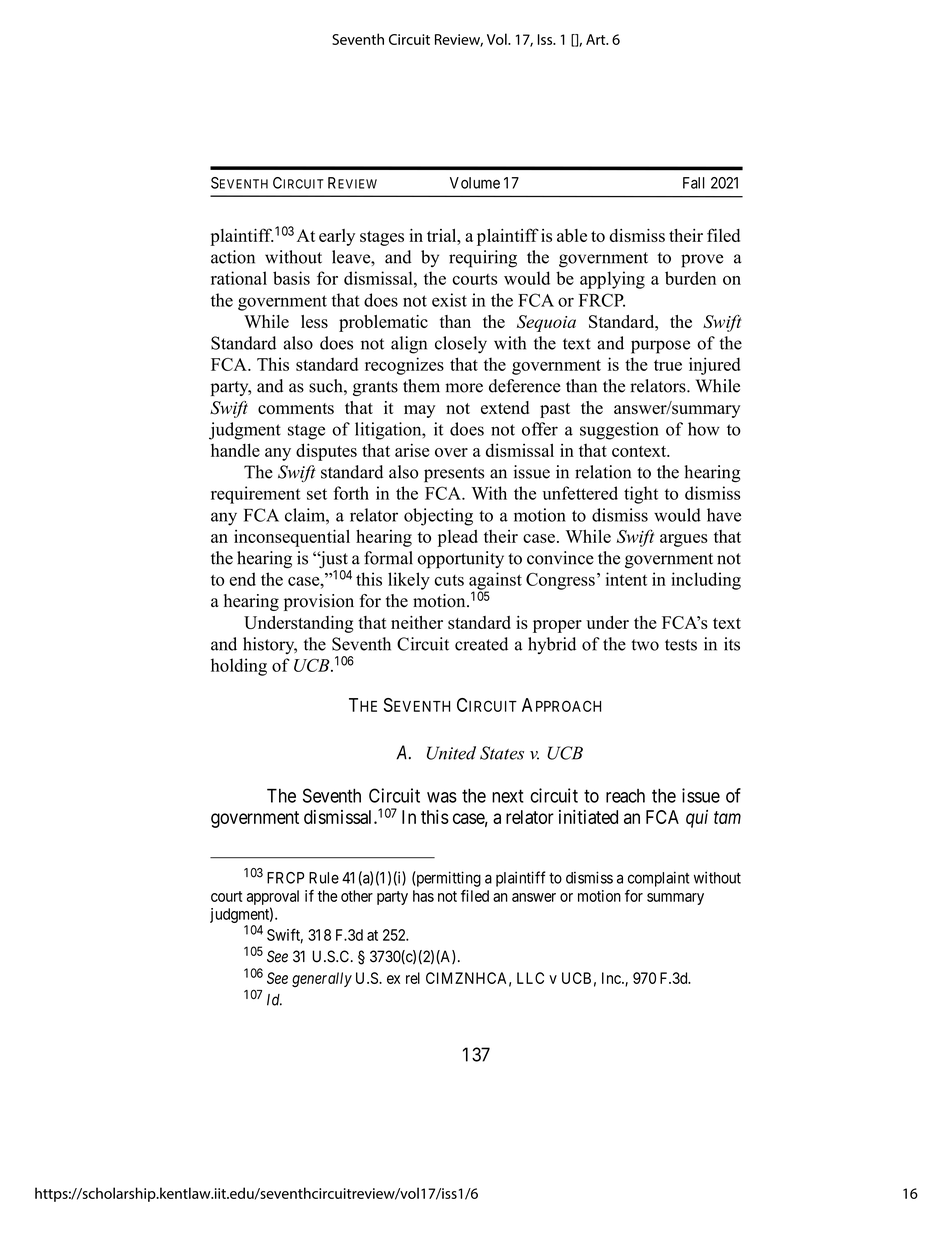 The width and height of the screenshot is (952, 1233). Describe the element at coordinates (326, 452) in the screenshot. I see `disputes` at that location.
